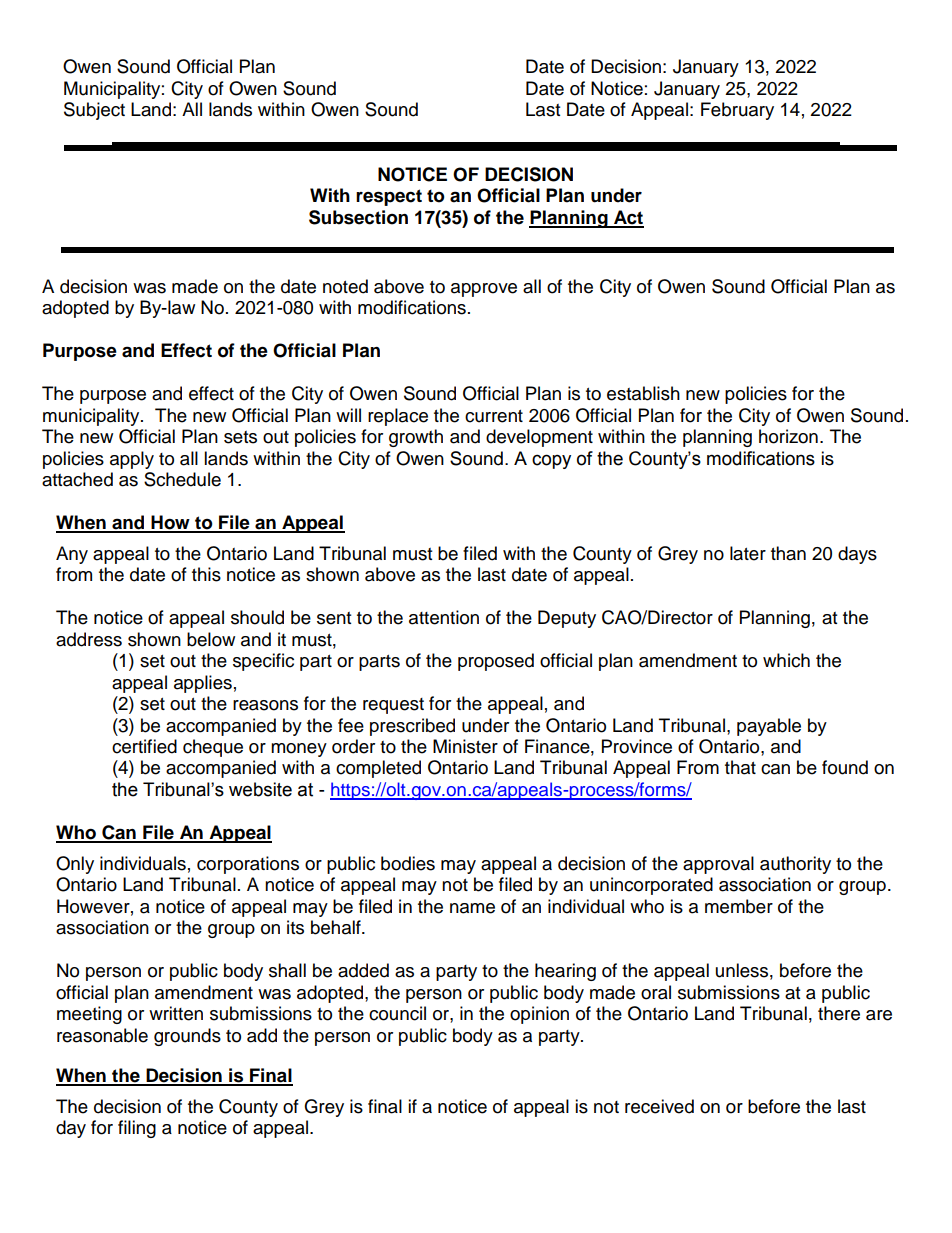  What do you see at coordinates (248, 865) in the screenshot?
I see `corporations` at bounding box center [248, 865].
